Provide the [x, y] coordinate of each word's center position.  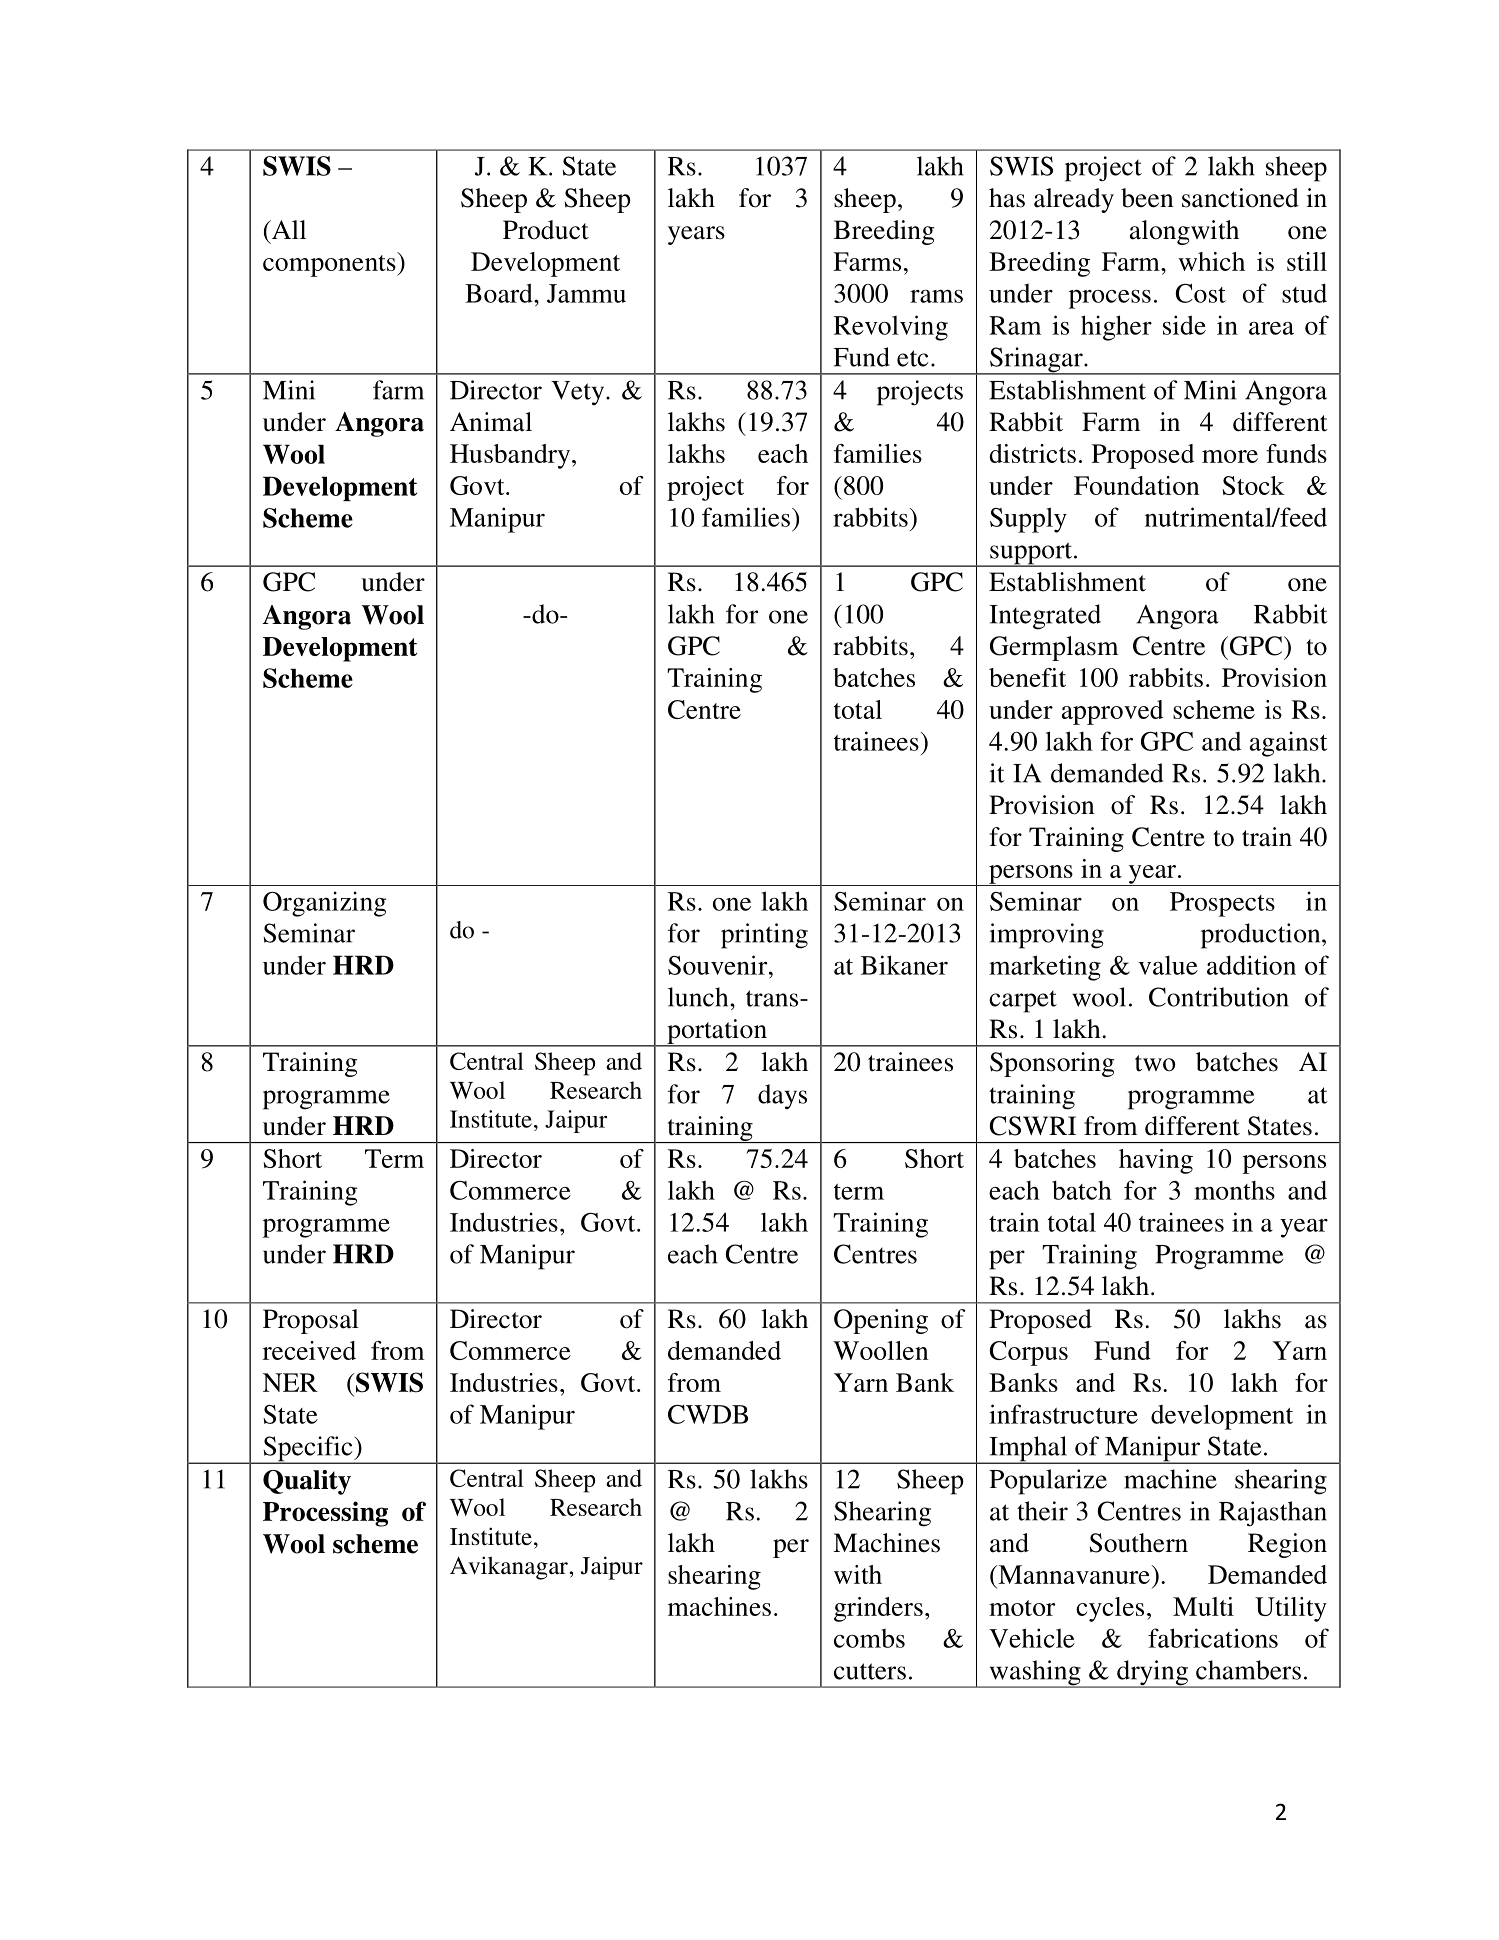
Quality [307, 1482]
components [330, 264]
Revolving [891, 328]
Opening [881, 1321]
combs [869, 1638]
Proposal [311, 1321]
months [1234, 1190]
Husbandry [511, 456]
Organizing [324, 904]
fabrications [1213, 1638]
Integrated [1045, 617]
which [1211, 261]
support [1031, 554]
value [1168, 965]
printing [764, 936]
